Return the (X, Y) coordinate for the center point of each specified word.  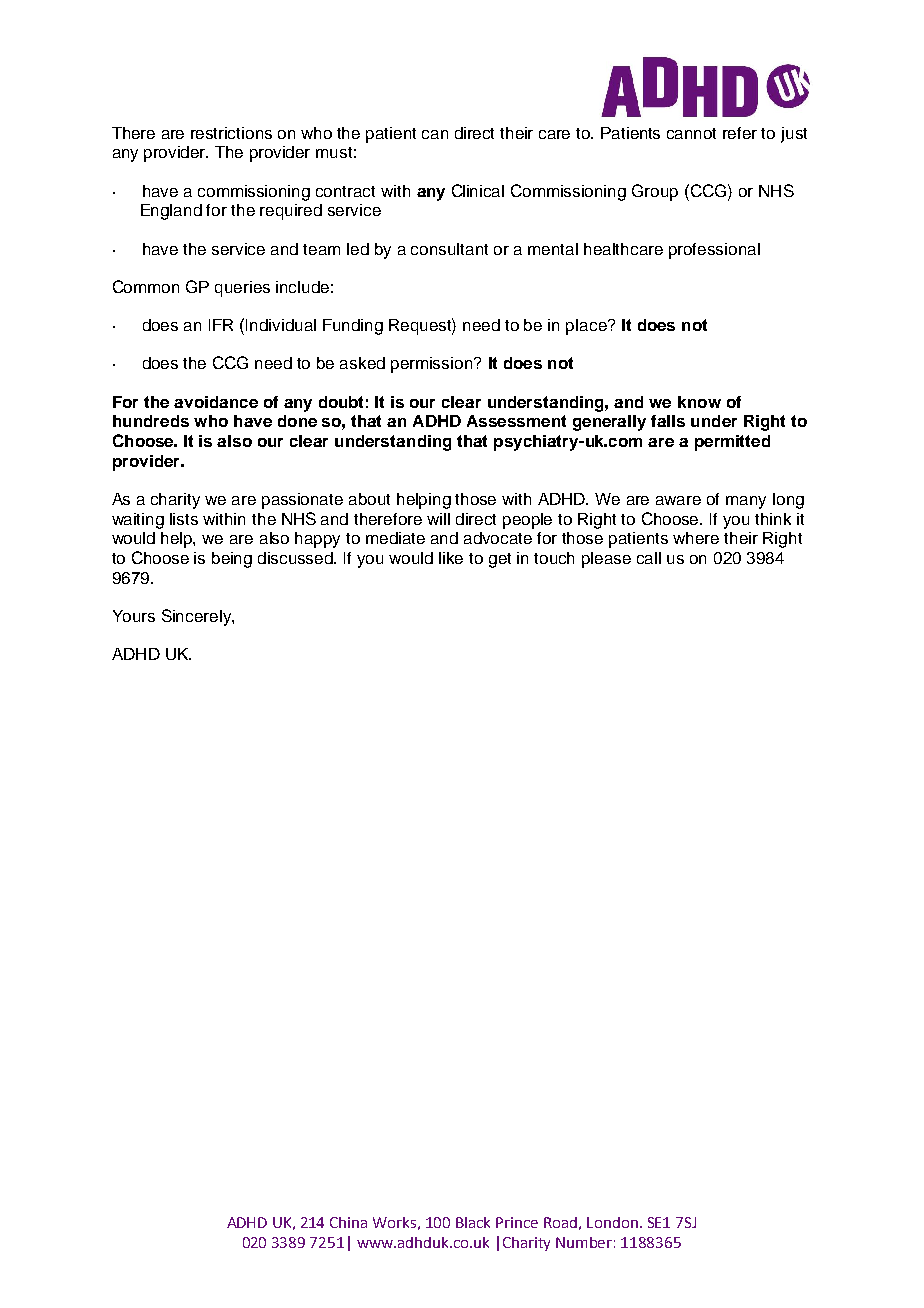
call (649, 558)
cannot (691, 133)
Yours (134, 616)
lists (184, 519)
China (348, 1222)
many (746, 502)
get (500, 560)
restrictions (231, 133)
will (438, 519)
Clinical (478, 190)
